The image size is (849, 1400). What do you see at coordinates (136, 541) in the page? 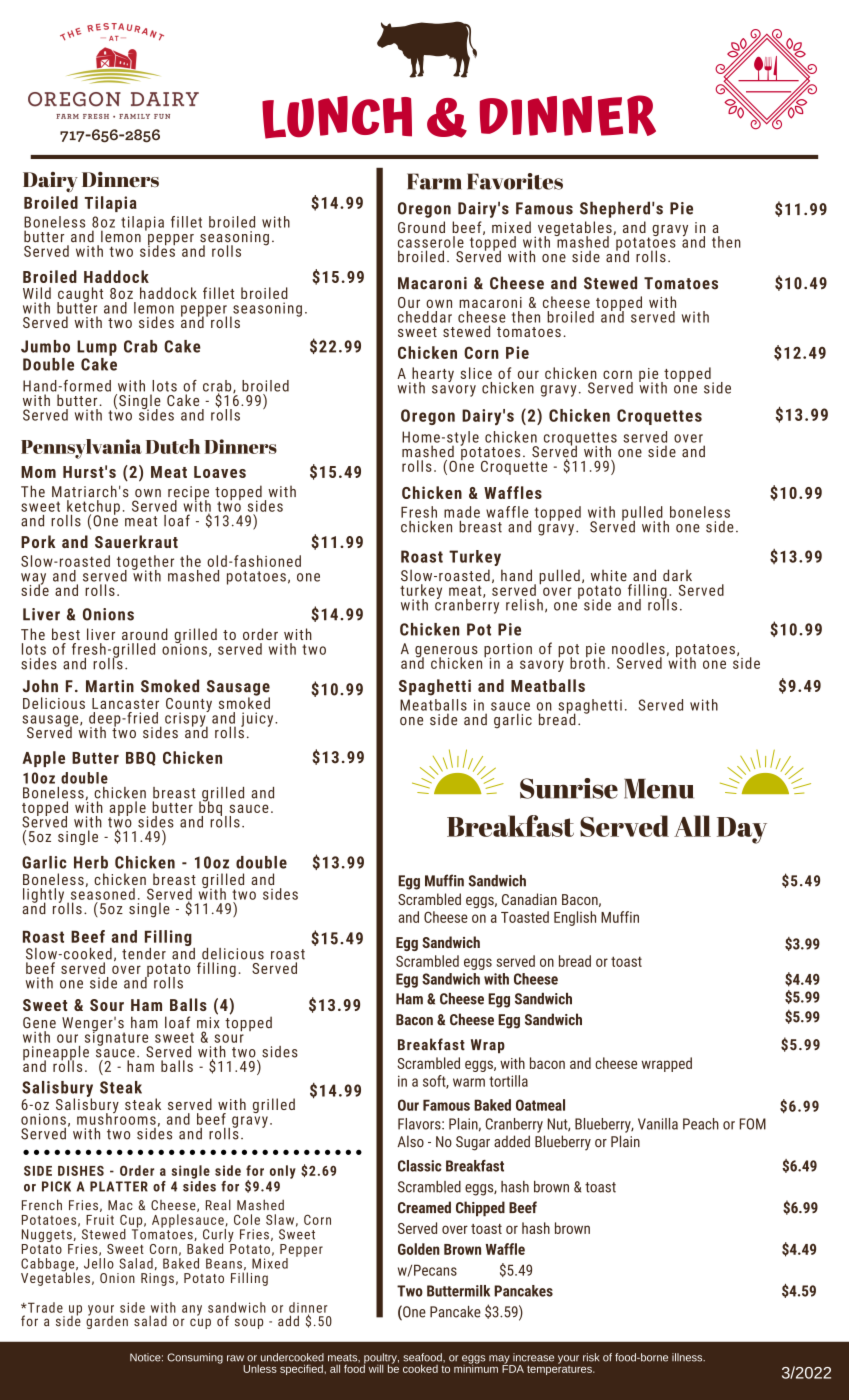
I see `Sauerkraut` at bounding box center [136, 541].
